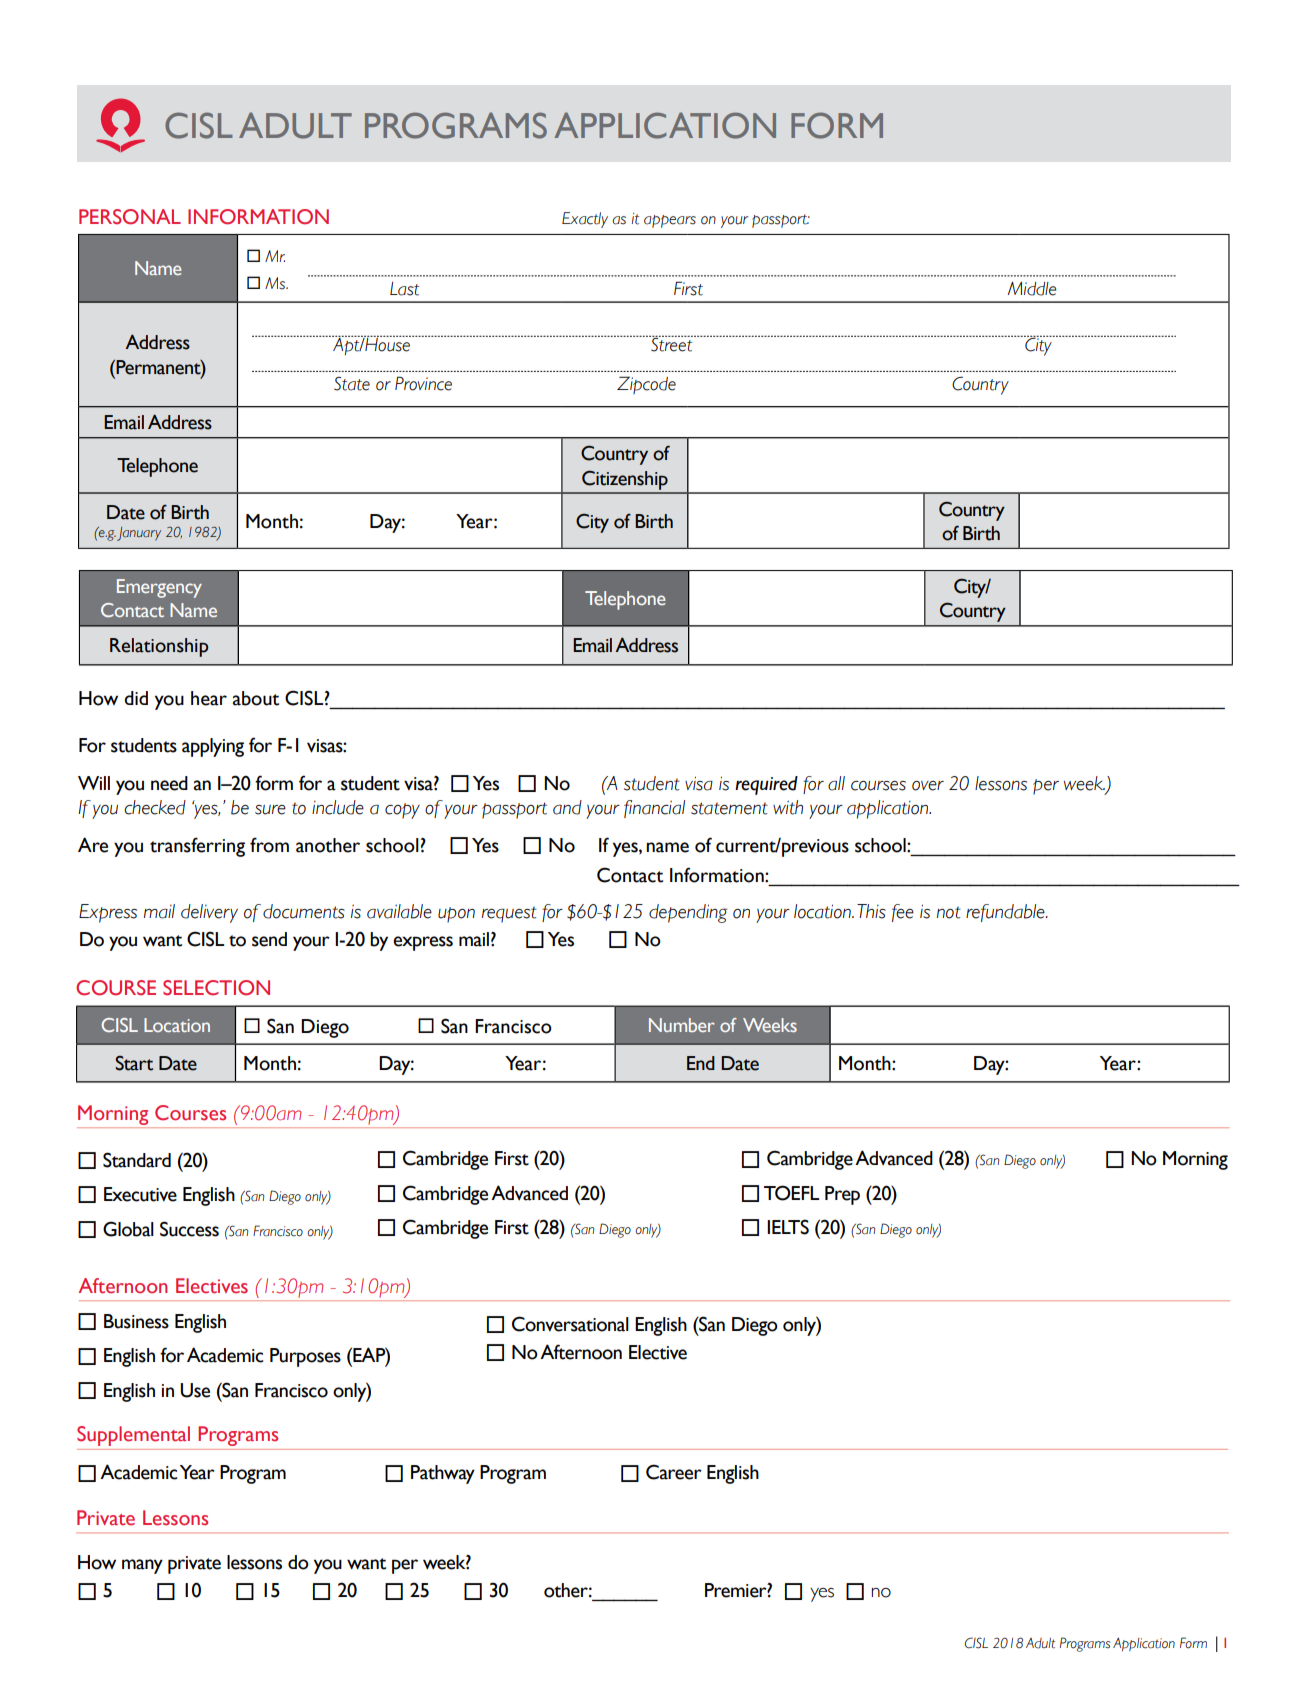  What do you see at coordinates (788, 1227) in the image?
I see `IELTS` at bounding box center [788, 1227].
